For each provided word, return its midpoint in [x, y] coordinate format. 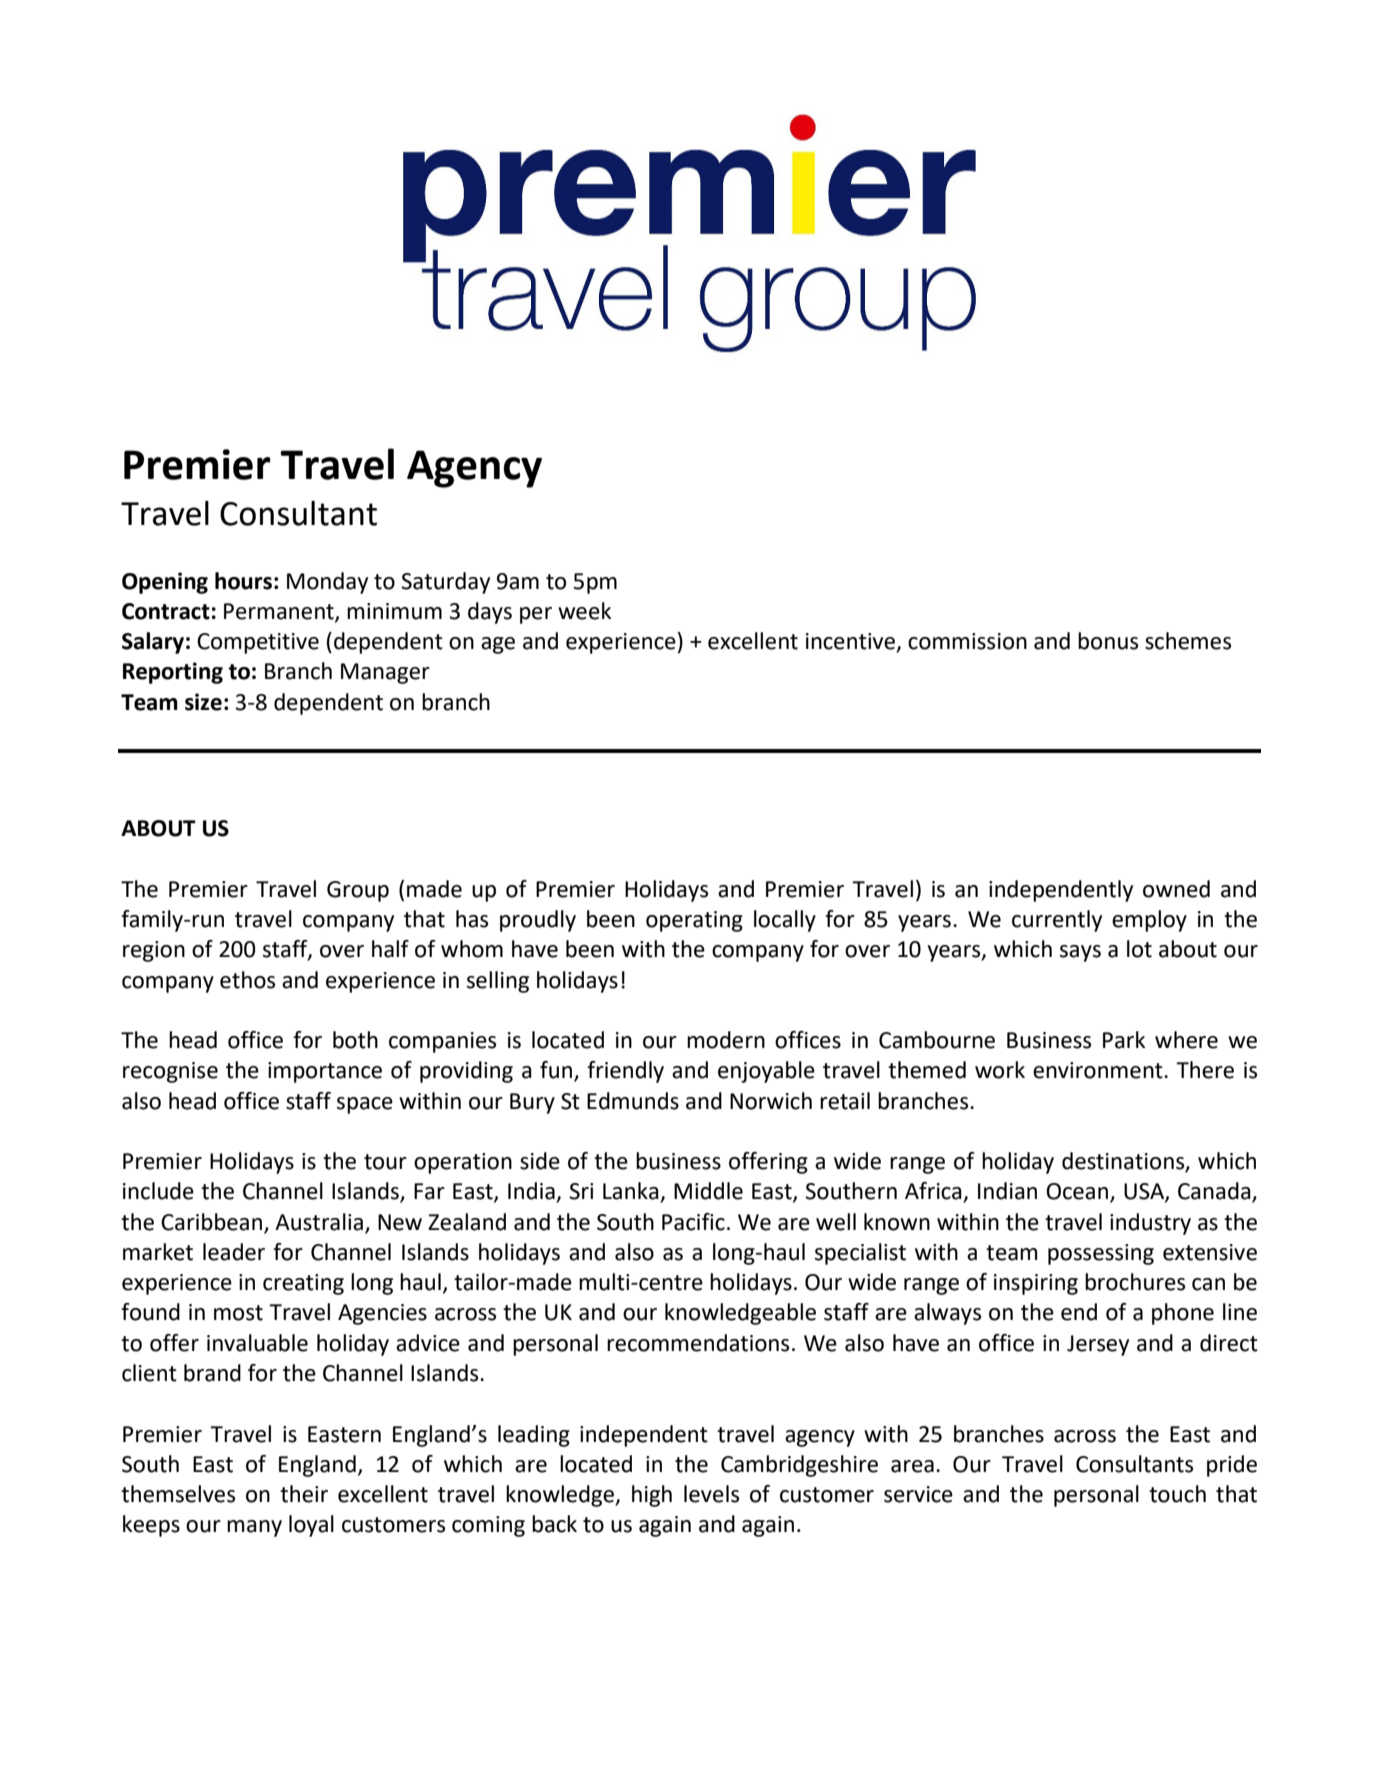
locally [785, 921]
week [584, 611]
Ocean [1078, 1192]
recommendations [698, 1343]
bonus [1108, 641]
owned [1176, 889]
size [203, 702]
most [238, 1313]
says [1080, 953]
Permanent [280, 612]
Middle [708, 1191]
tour [385, 1162]
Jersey [1098, 1345]
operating [694, 921]
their [304, 1494]
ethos [247, 980]
